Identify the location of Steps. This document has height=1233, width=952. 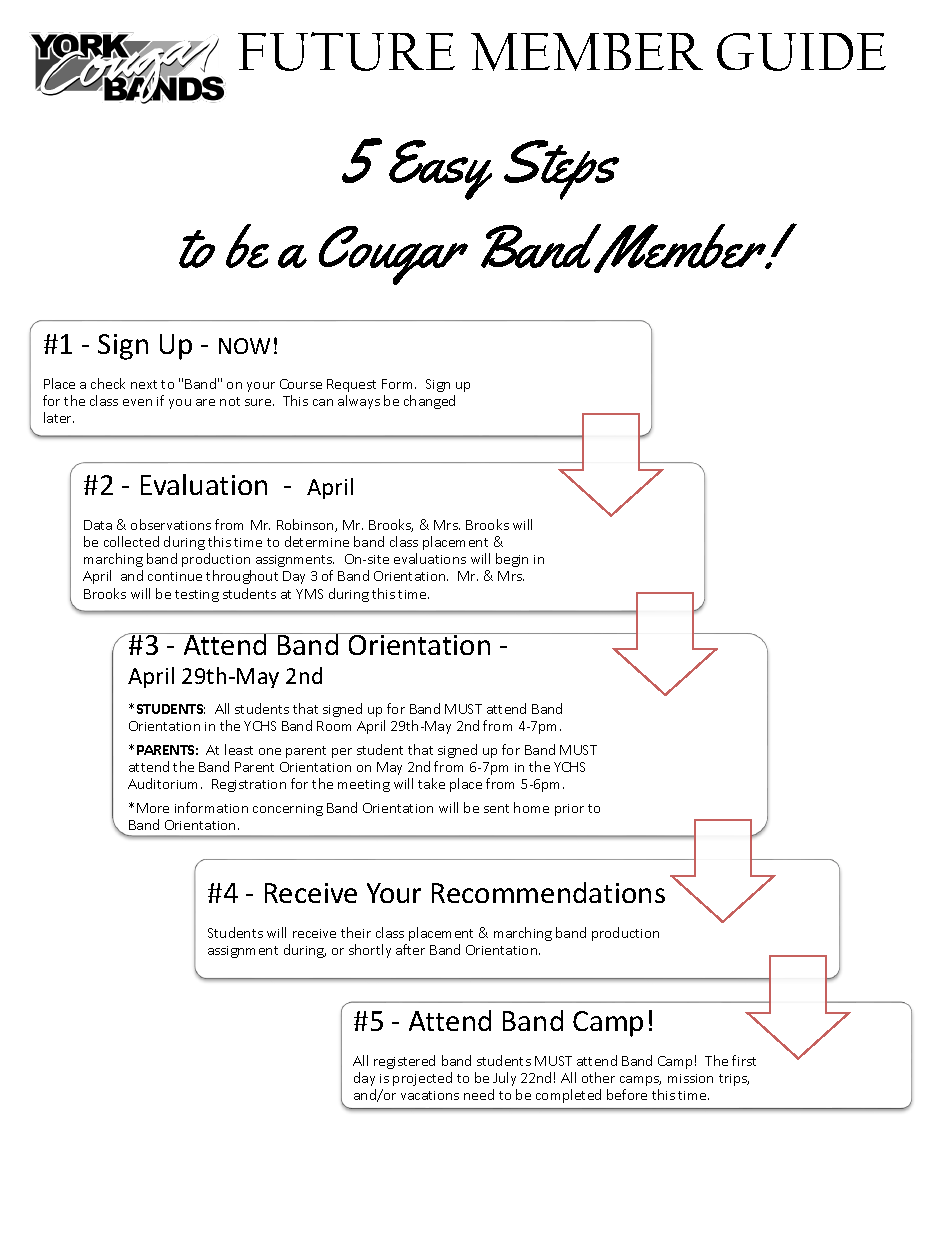
(561, 170).
